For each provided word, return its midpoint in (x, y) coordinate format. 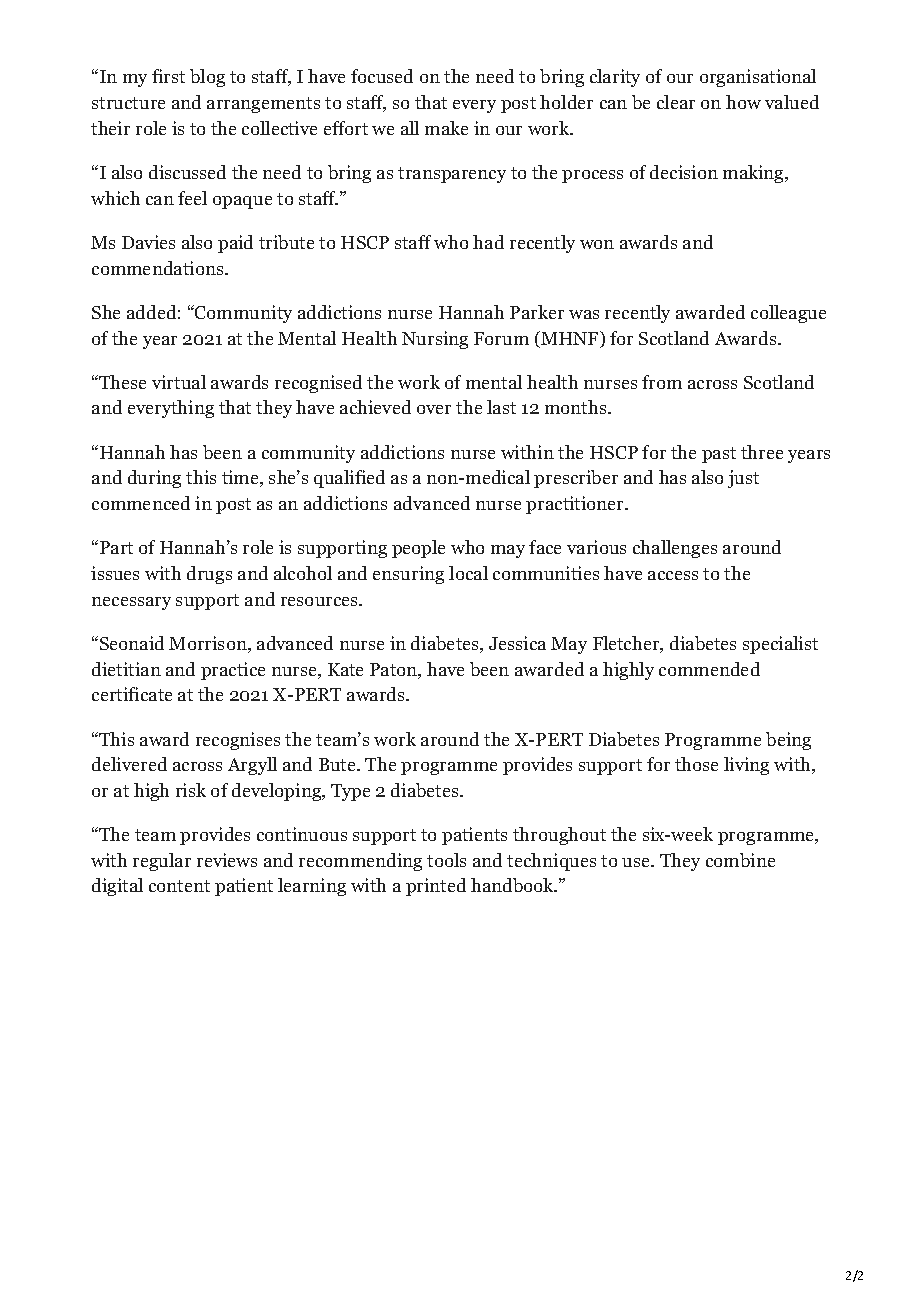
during (154, 479)
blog (207, 78)
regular (162, 862)
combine (740, 860)
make (446, 128)
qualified (349, 479)
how (743, 102)
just (743, 479)
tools (446, 860)
